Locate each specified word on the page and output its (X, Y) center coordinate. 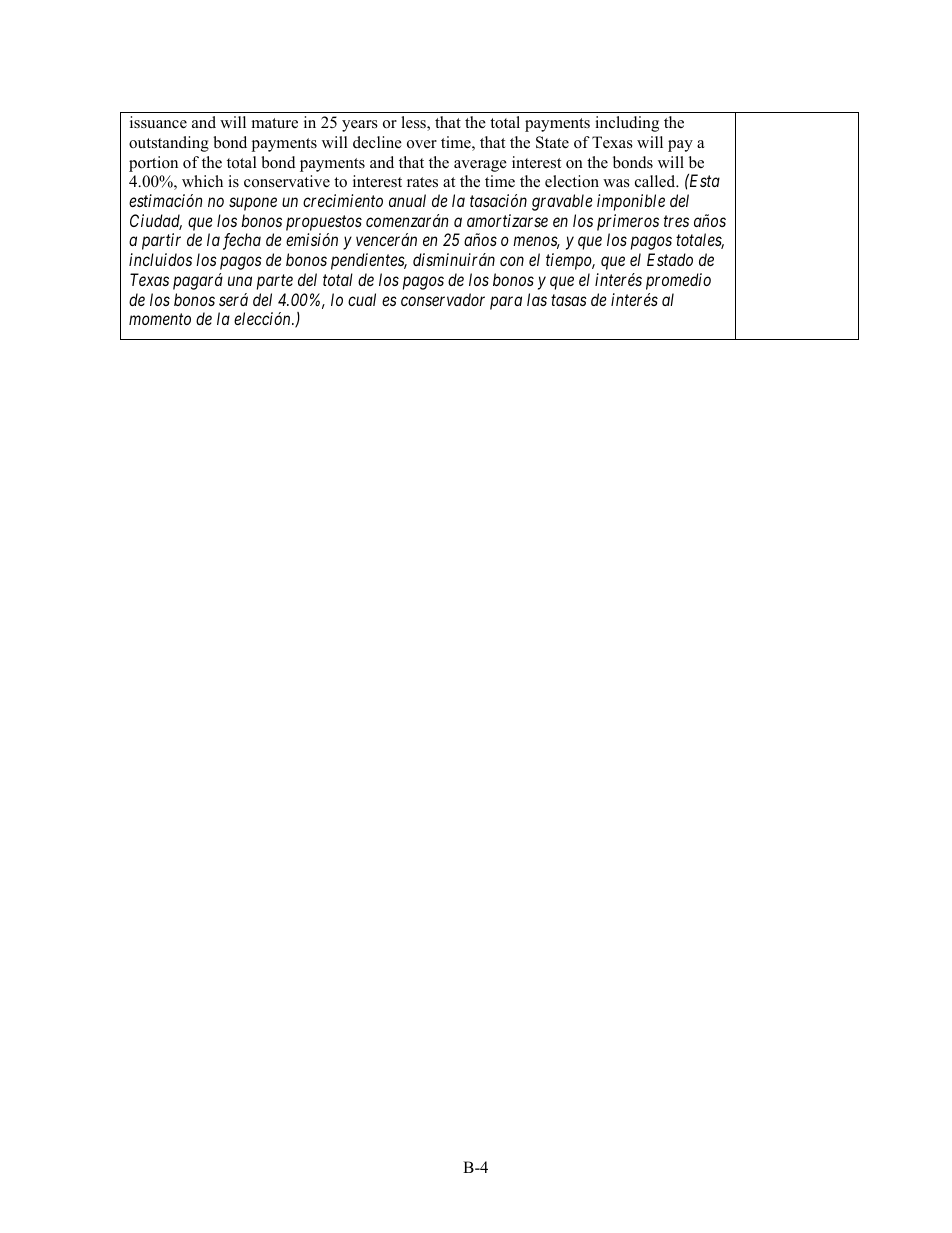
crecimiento (343, 200)
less (414, 123)
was (616, 183)
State (552, 142)
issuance (158, 122)
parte (275, 282)
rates (422, 182)
